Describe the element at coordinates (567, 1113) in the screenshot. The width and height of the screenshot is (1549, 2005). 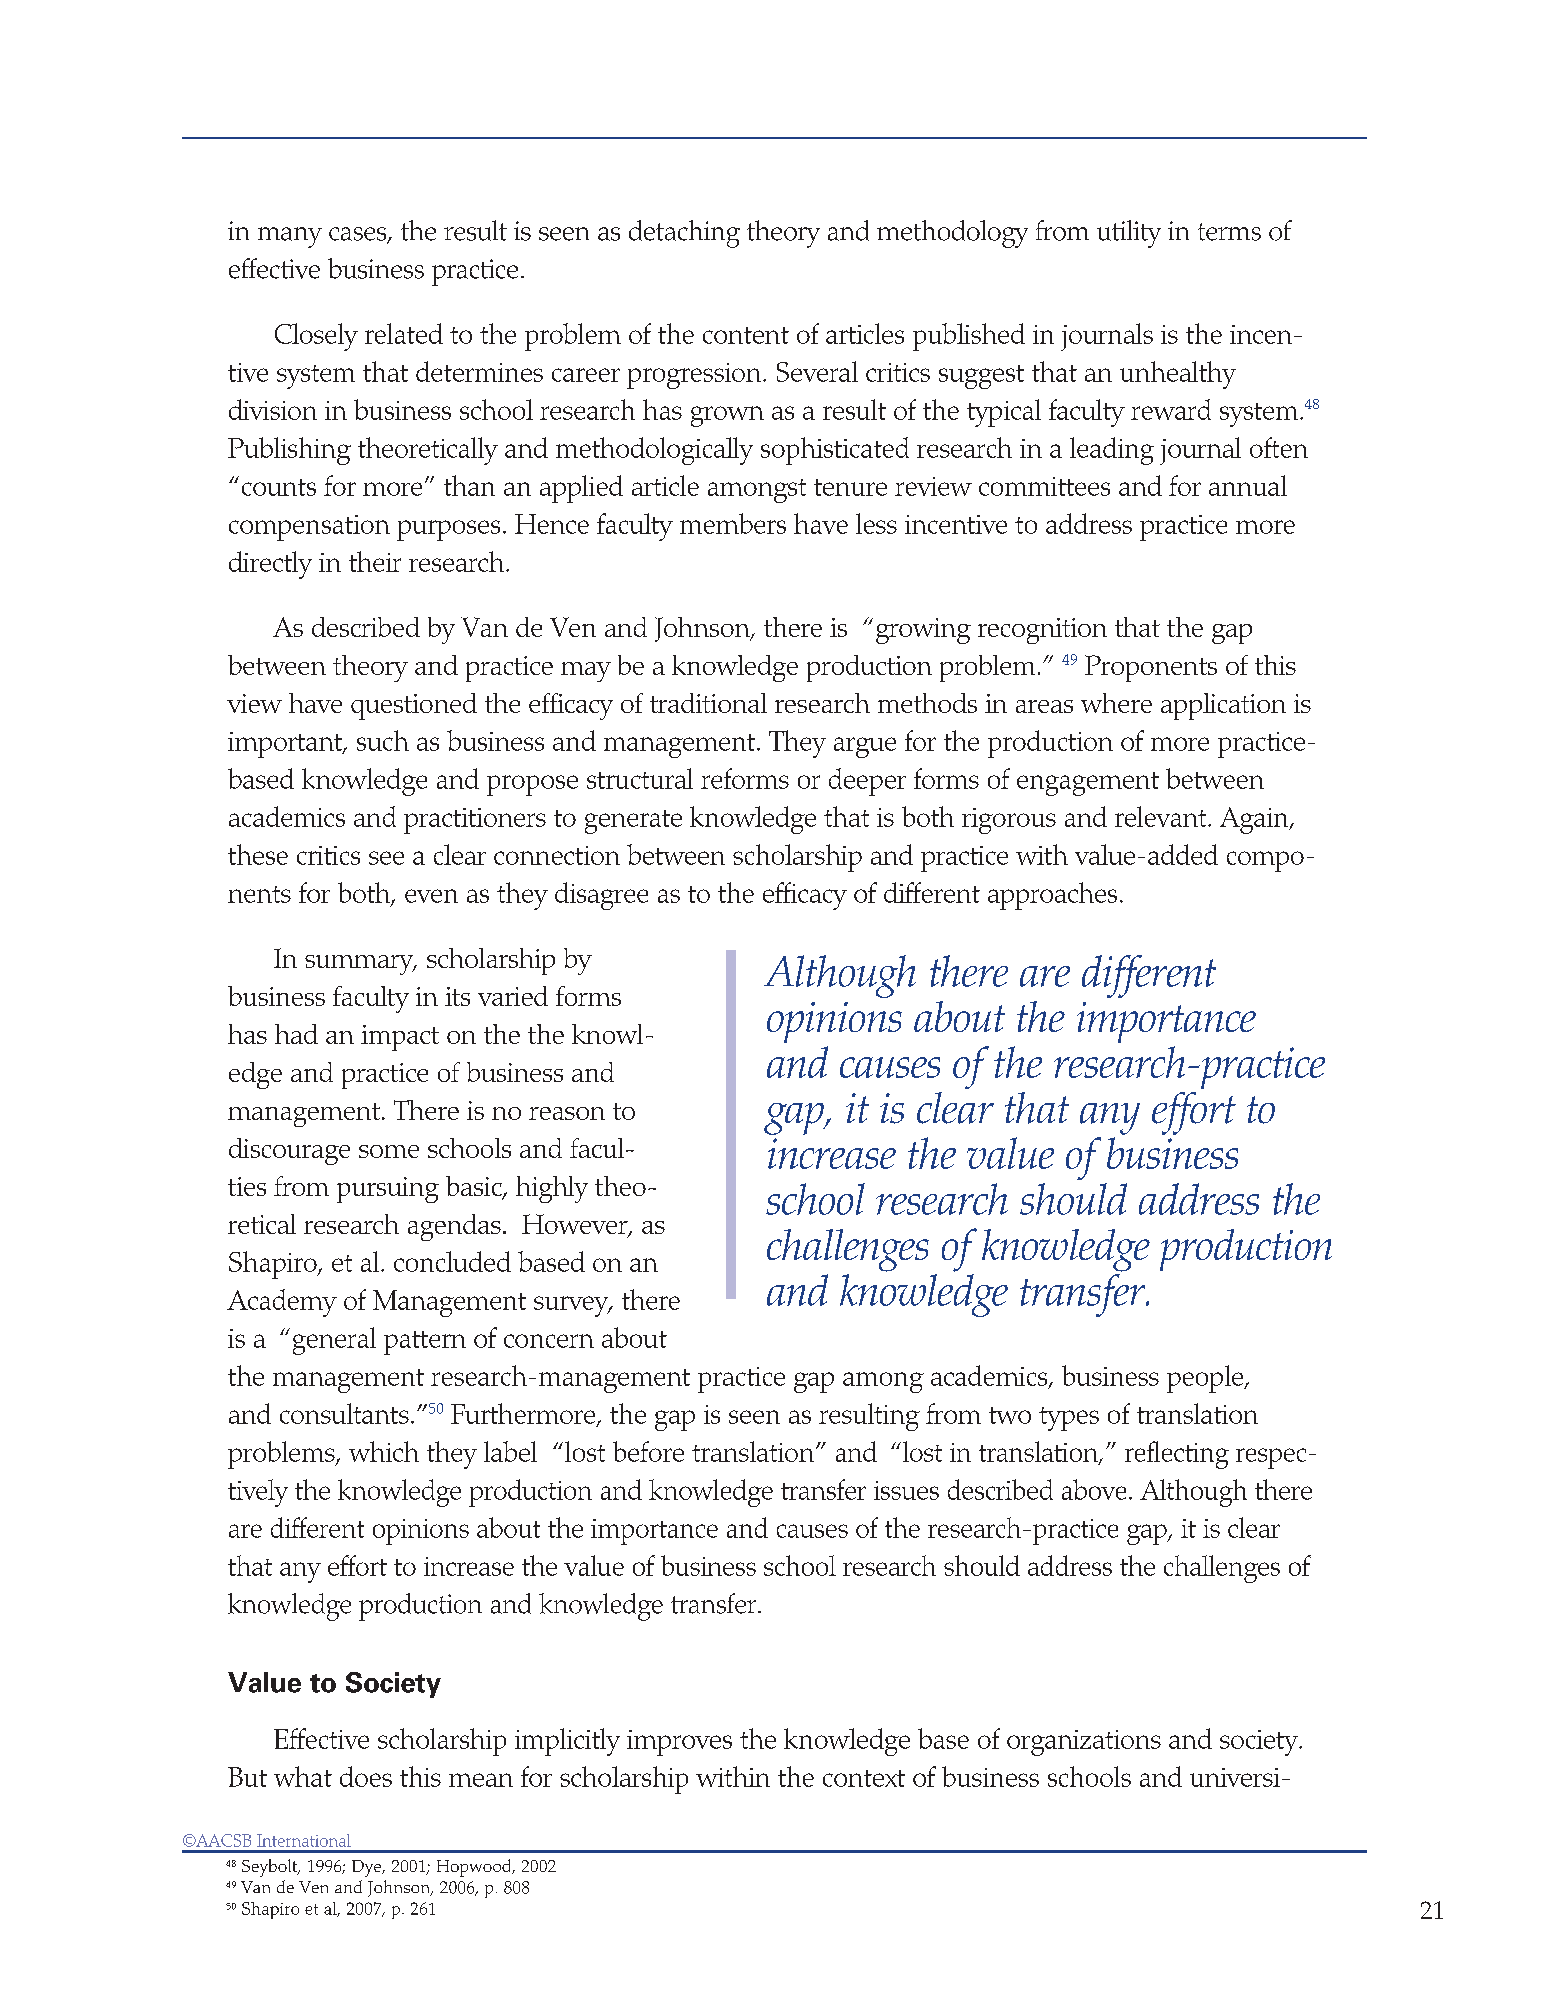
I see `reason` at that location.
